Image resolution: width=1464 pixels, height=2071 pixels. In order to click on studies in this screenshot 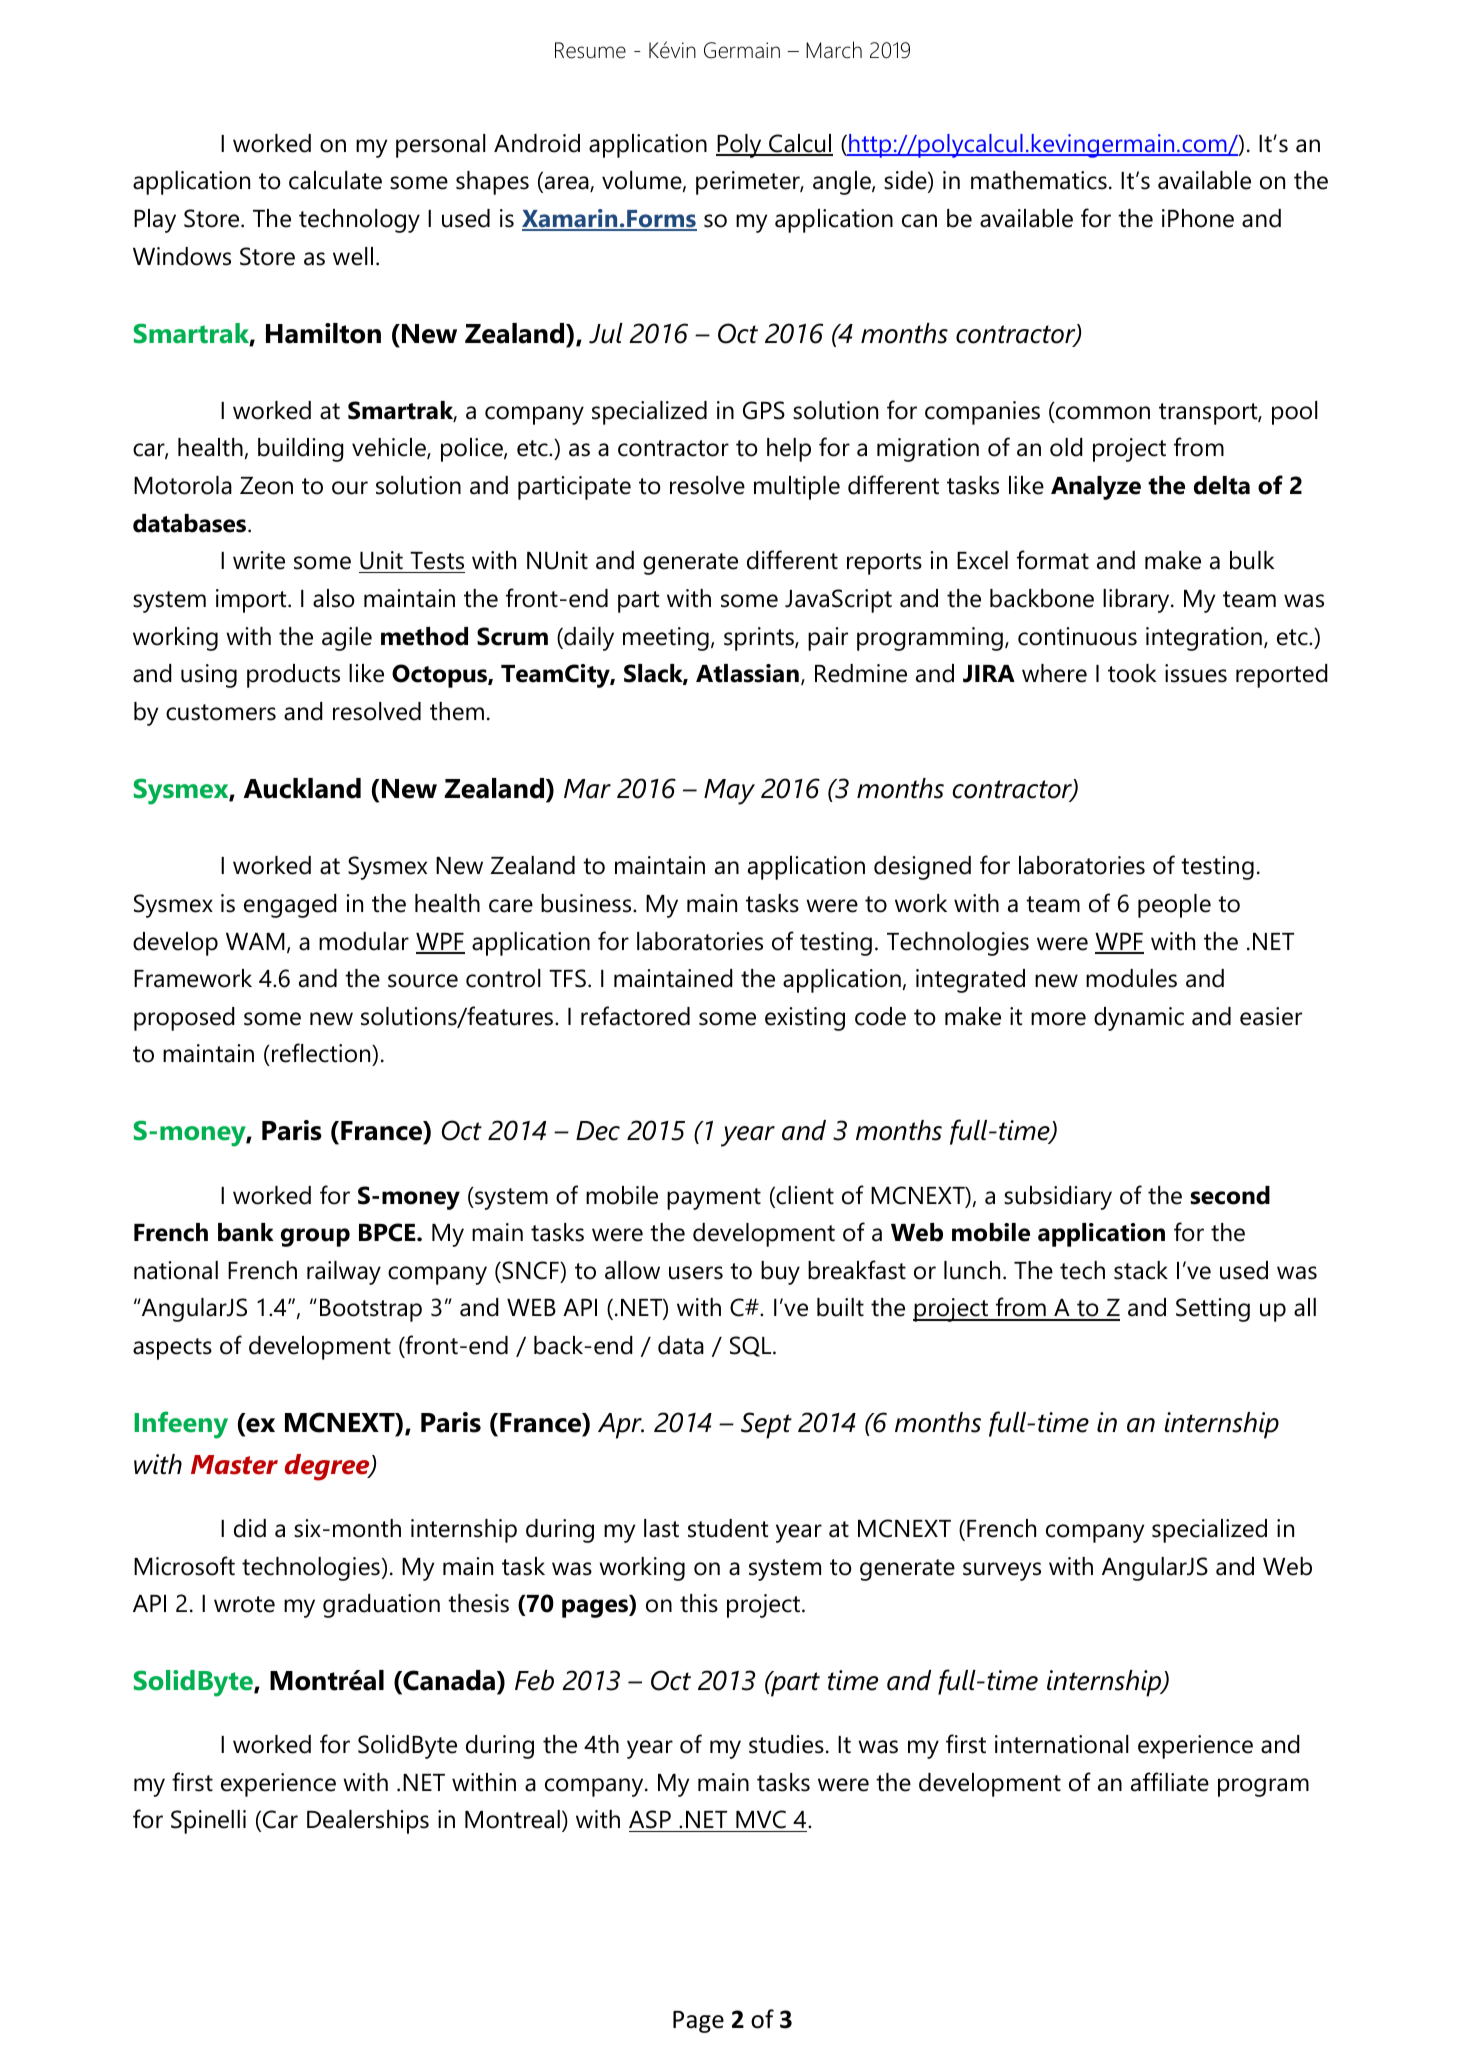, I will do `click(786, 1744)`.
